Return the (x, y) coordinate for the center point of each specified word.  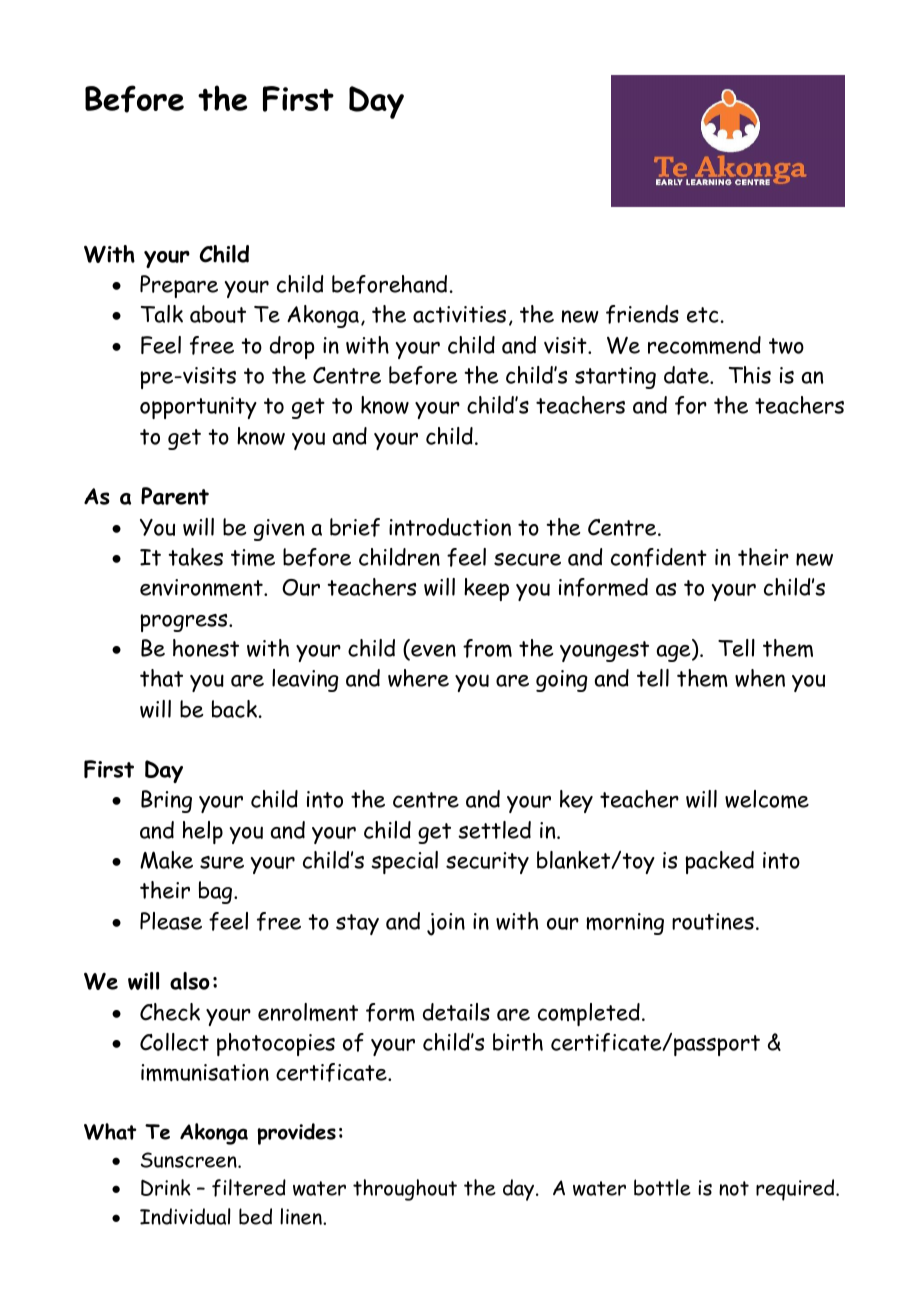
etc (703, 315)
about (218, 314)
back (234, 709)
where (418, 678)
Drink (166, 1187)
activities (459, 314)
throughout (405, 1190)
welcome (767, 799)
